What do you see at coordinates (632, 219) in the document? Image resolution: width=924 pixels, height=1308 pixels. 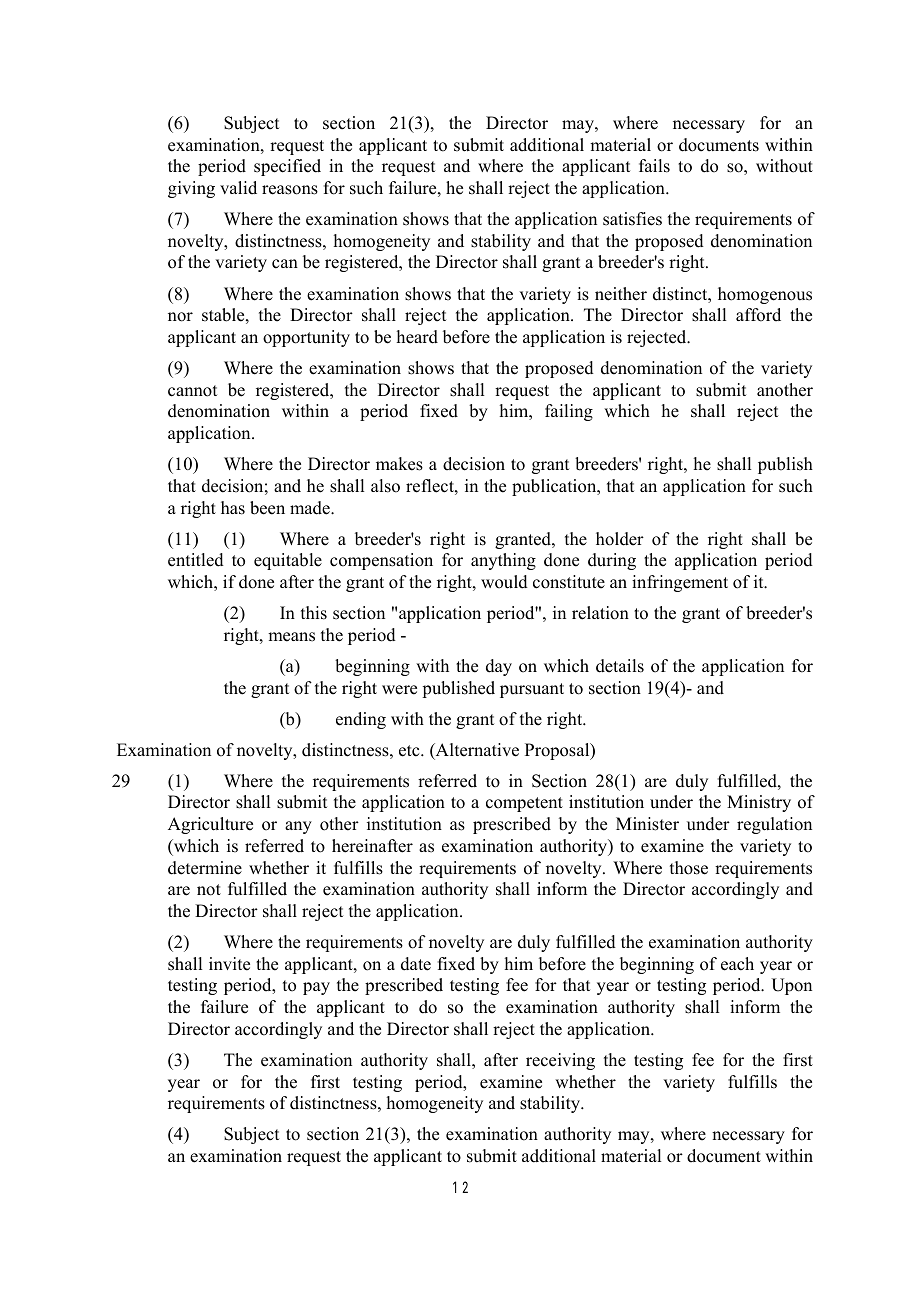 I see `satisfies` at bounding box center [632, 219].
